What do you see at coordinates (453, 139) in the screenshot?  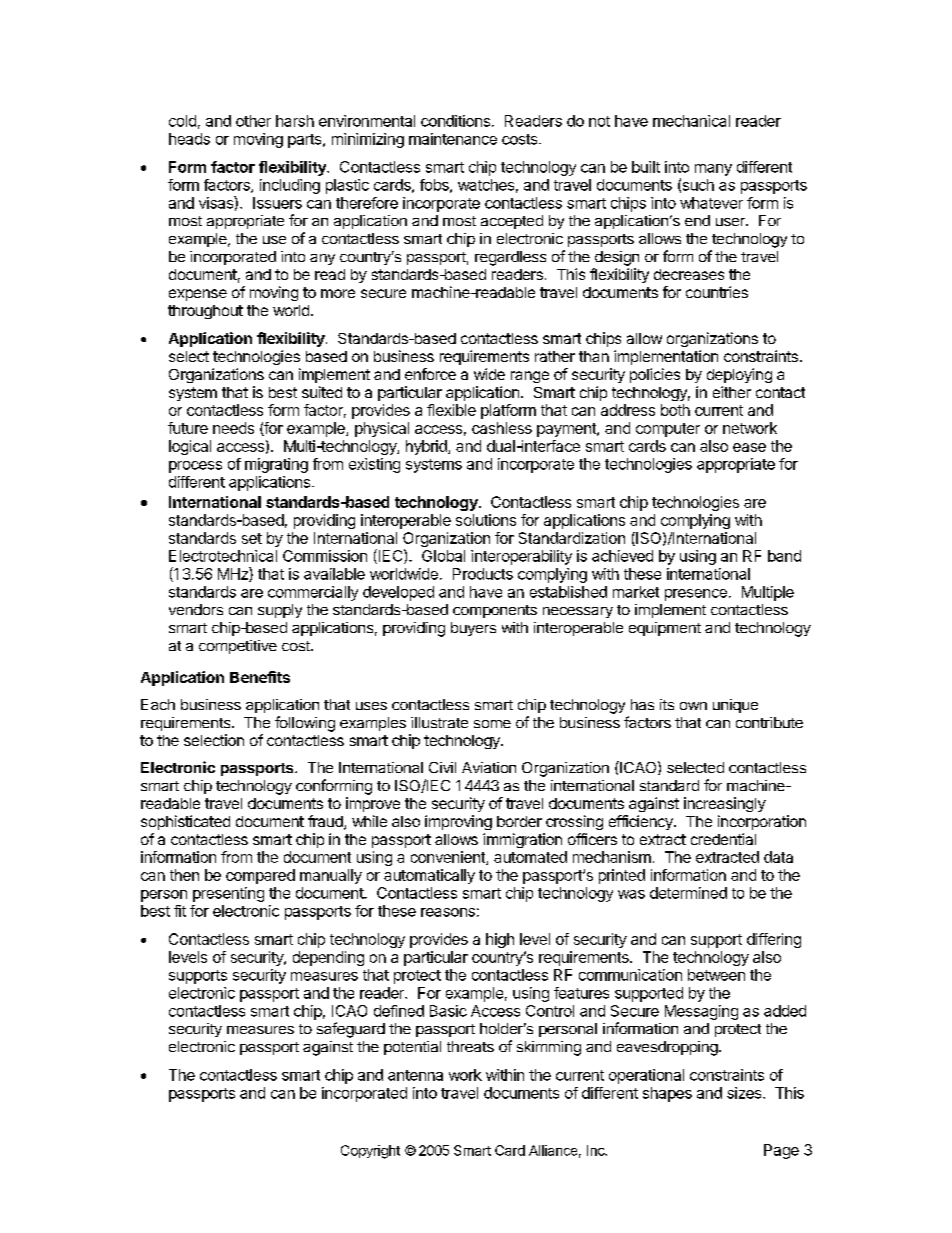 I see `maintenance` at bounding box center [453, 139].
